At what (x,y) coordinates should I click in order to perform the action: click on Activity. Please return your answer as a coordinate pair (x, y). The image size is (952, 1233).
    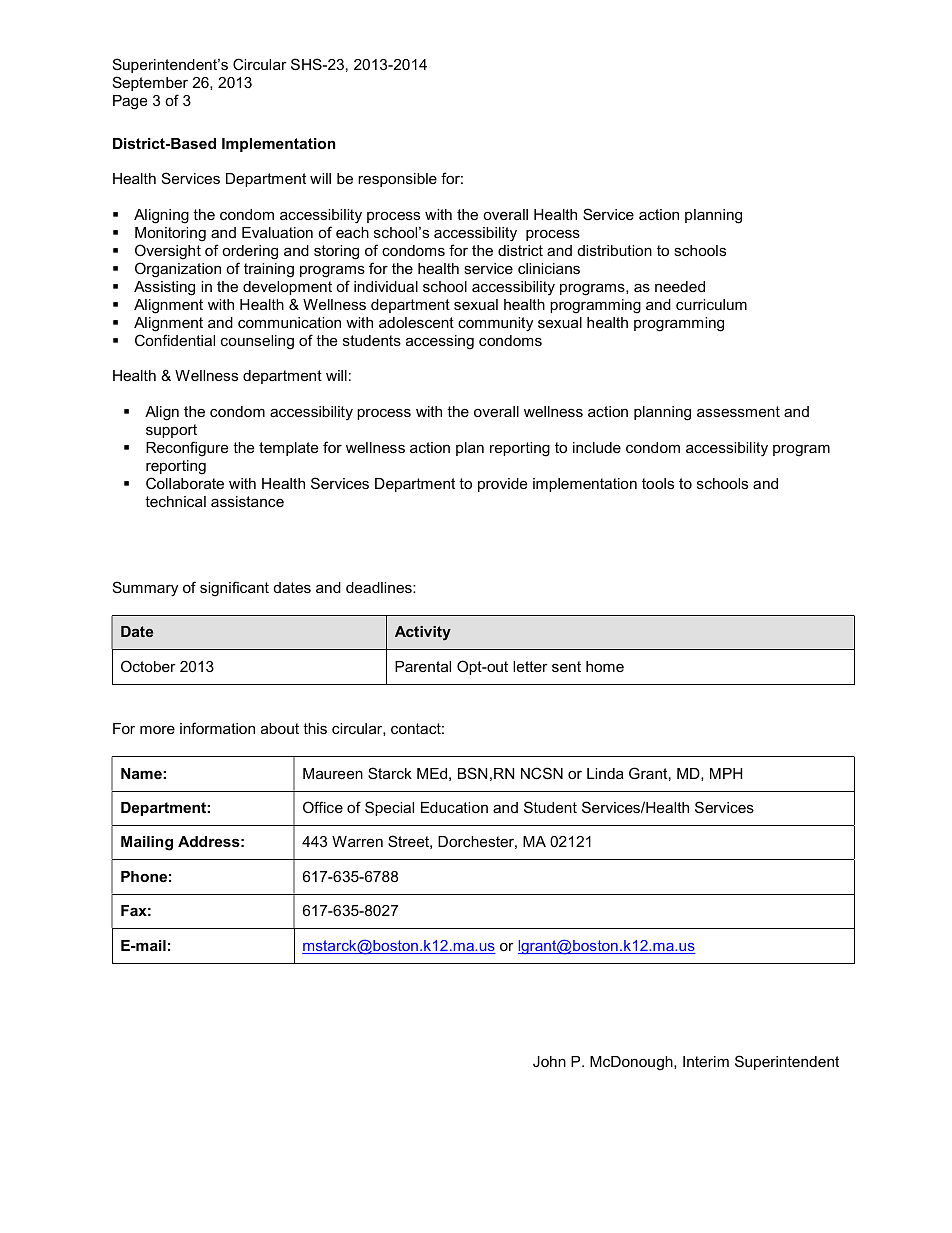
    Looking at the image, I should click on (423, 633).
